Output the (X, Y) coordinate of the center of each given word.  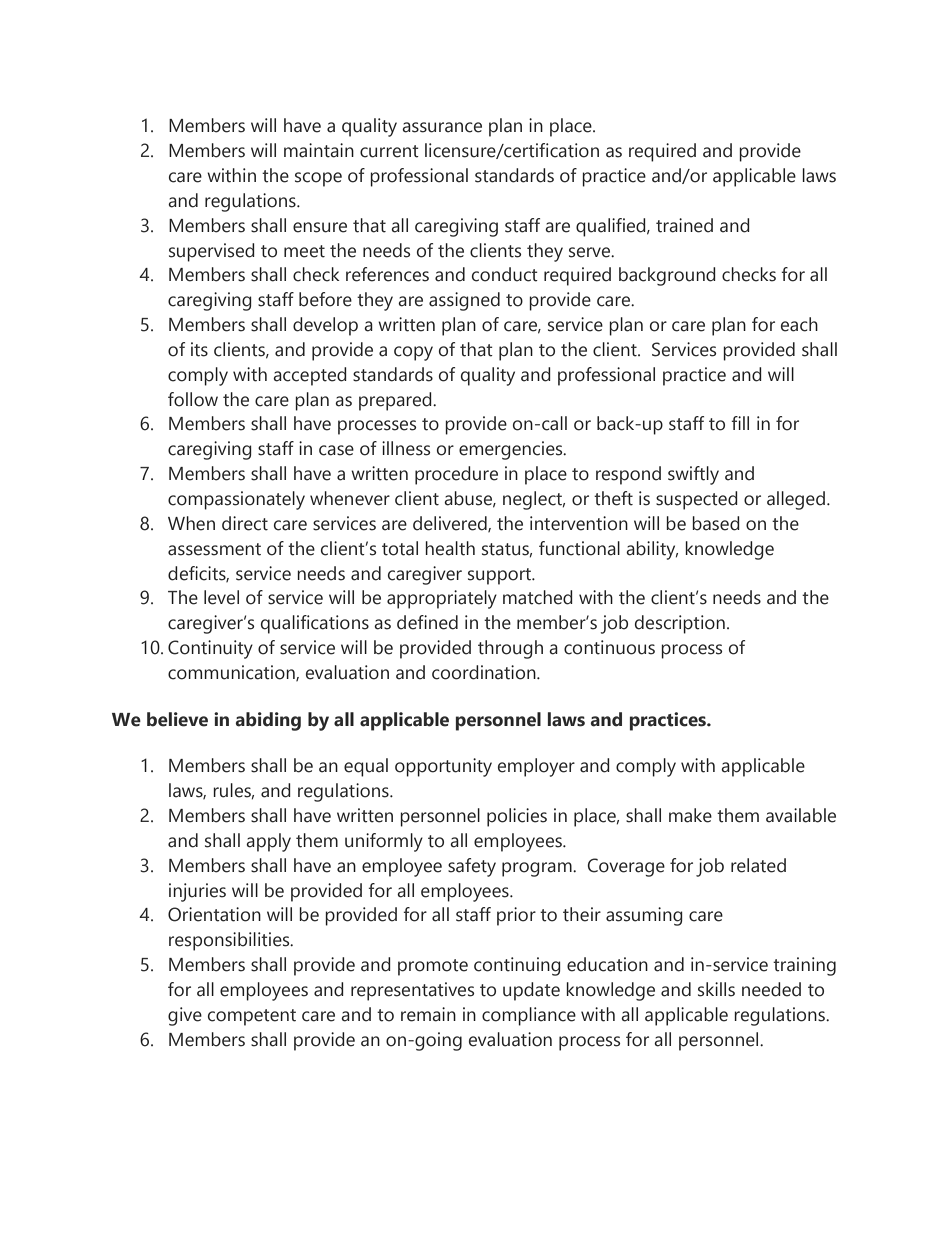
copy (413, 353)
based (716, 523)
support (501, 576)
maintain (319, 150)
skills (716, 989)
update (531, 991)
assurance (442, 127)
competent (252, 1017)
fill (740, 423)
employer (536, 767)
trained (684, 225)
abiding (268, 721)
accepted (310, 376)
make (690, 815)
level (221, 597)
